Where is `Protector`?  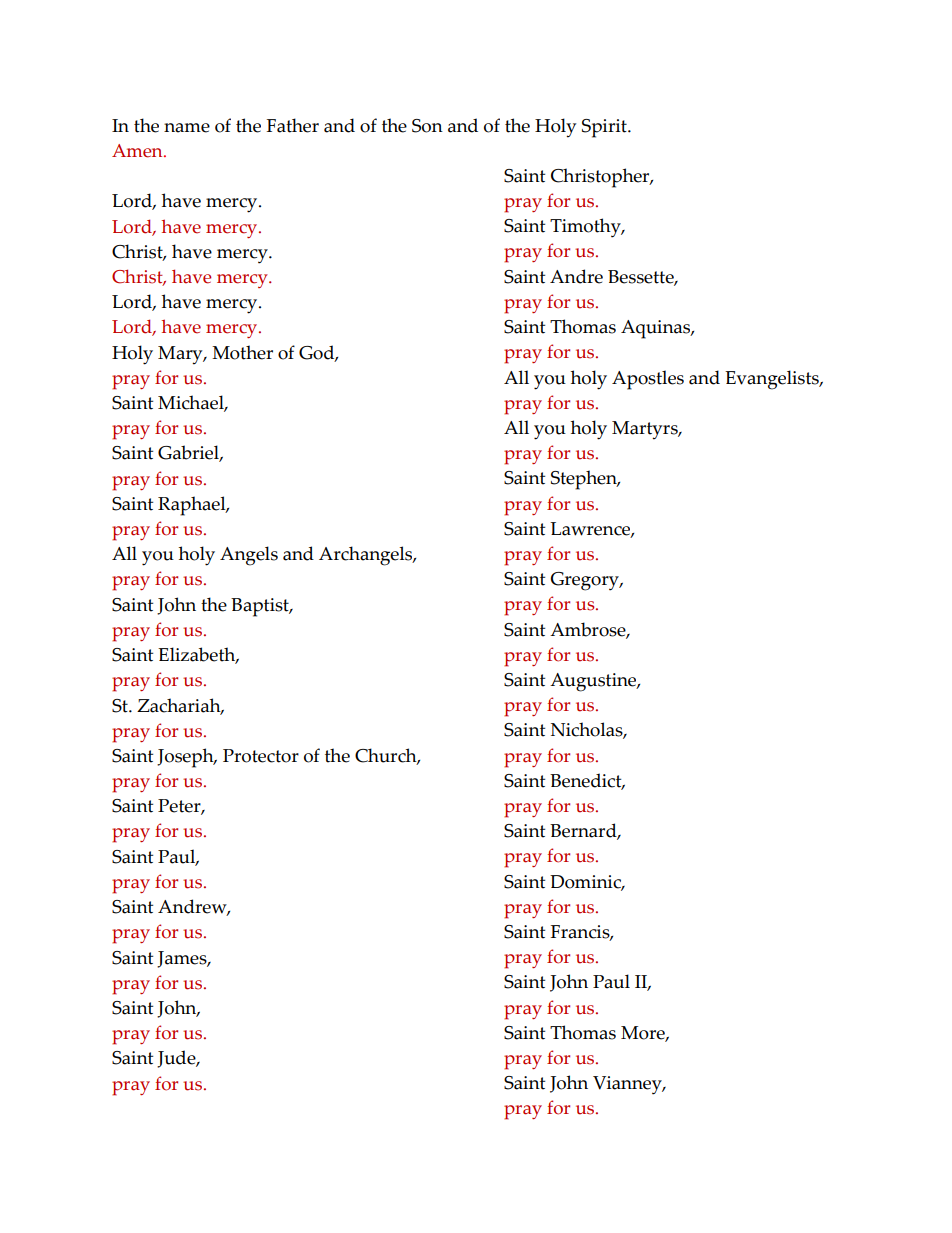 Protector is located at coordinates (261, 756).
